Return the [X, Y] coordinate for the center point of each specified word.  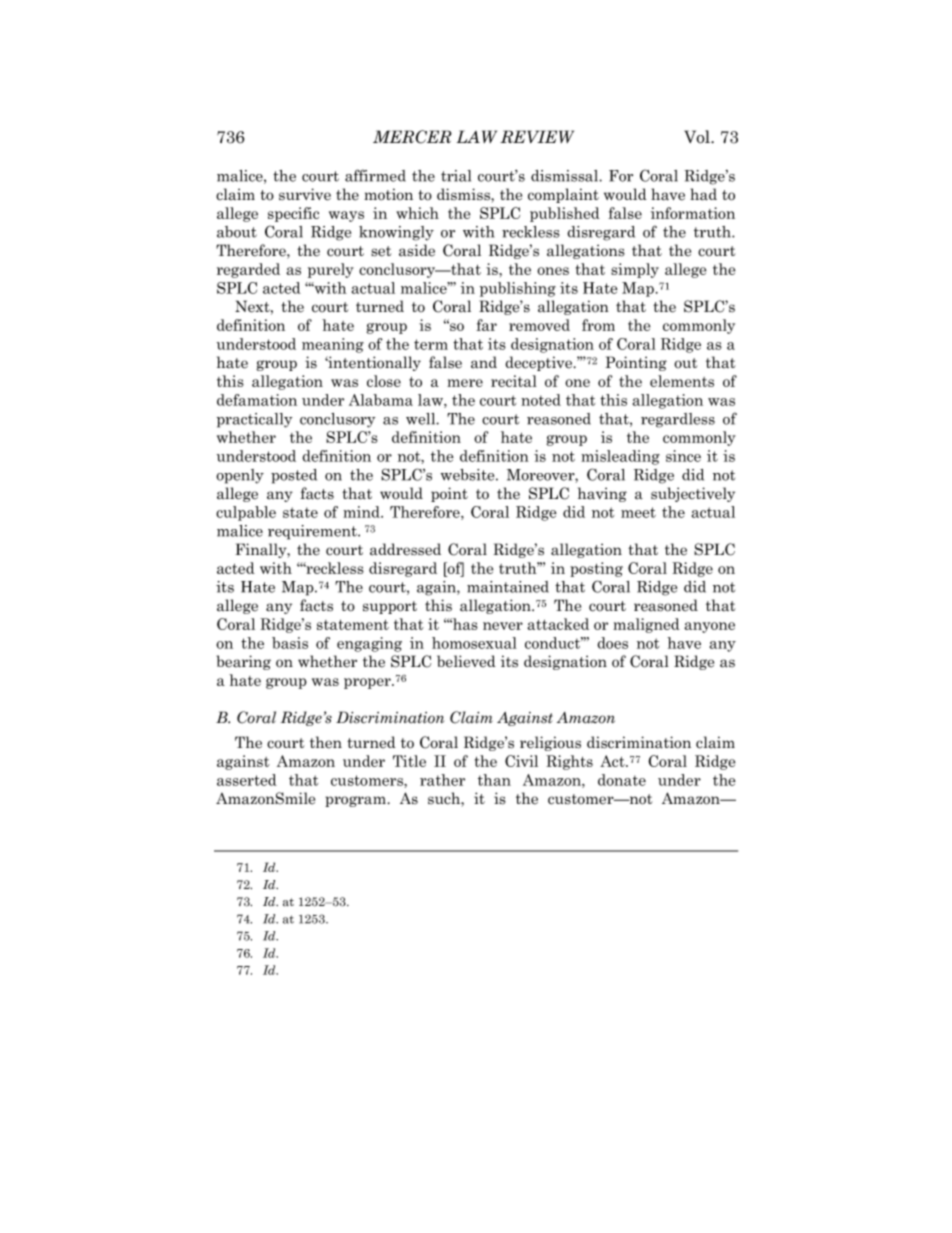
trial [456, 176]
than [494, 780]
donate [622, 780]
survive [305, 194]
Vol [698, 137]
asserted [247, 780]
